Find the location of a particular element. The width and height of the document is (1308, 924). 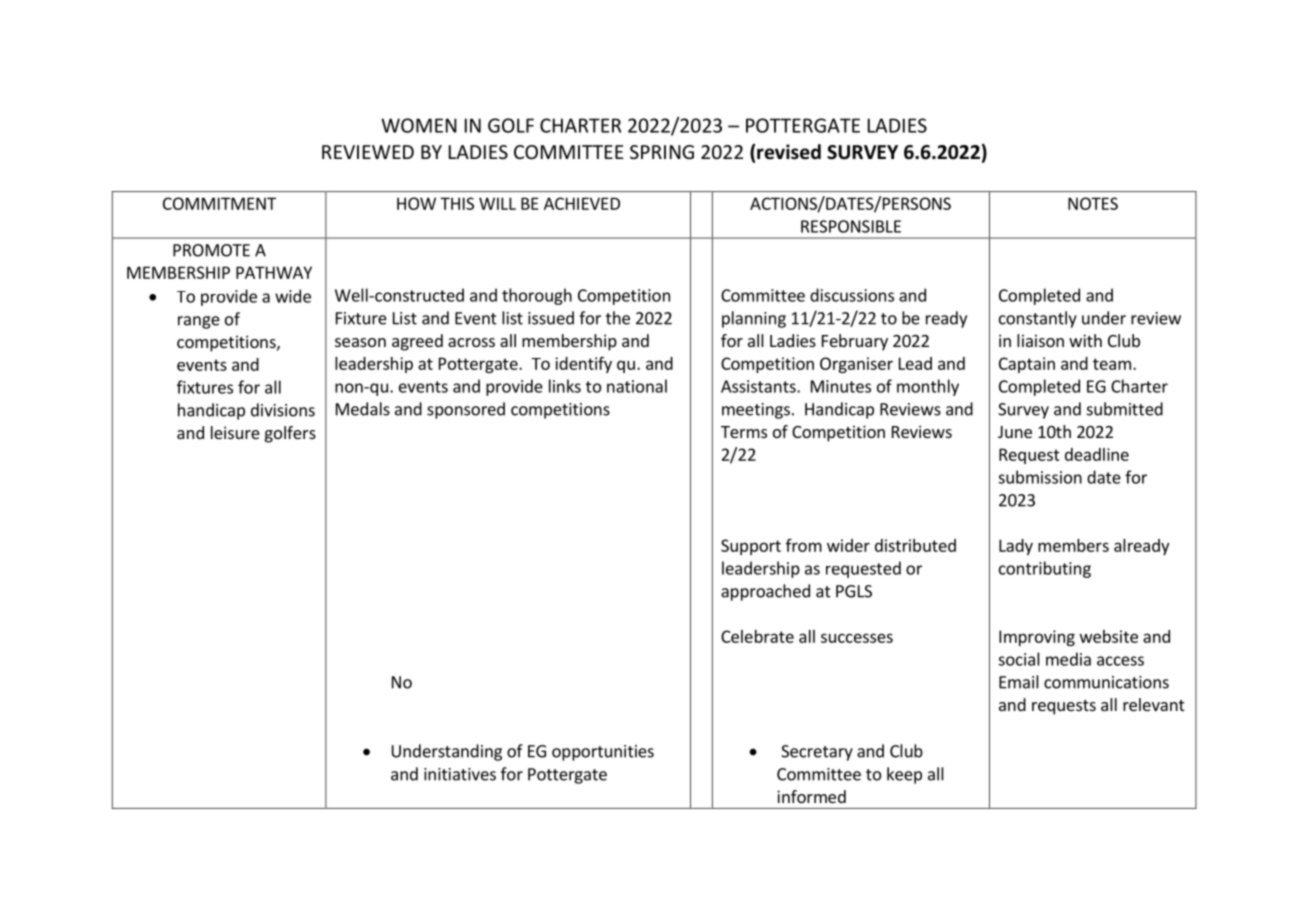

approached is located at coordinates (765, 592).
